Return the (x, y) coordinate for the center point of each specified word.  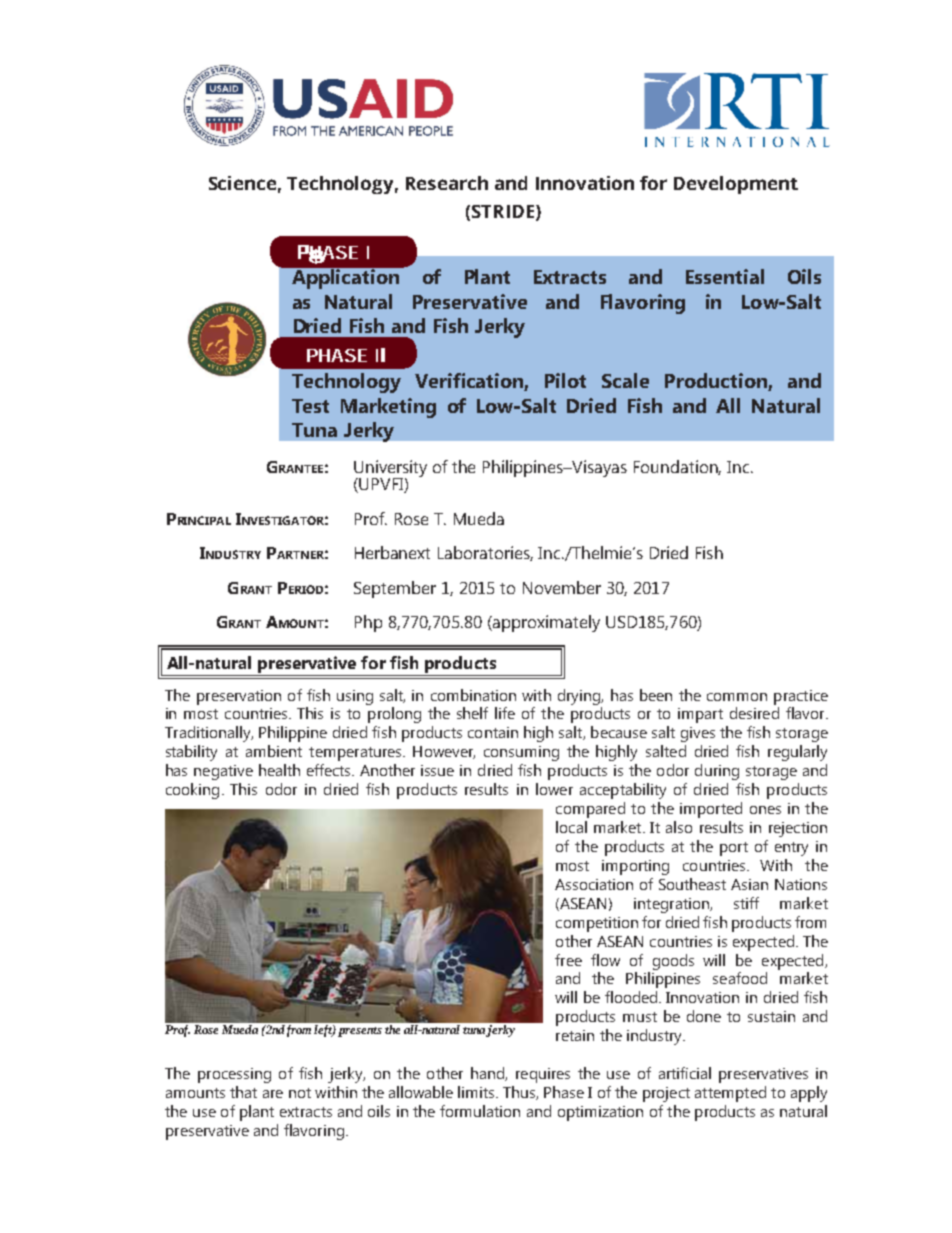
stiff (746, 903)
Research (447, 183)
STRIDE (503, 211)
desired (754, 713)
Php (368, 623)
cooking (192, 791)
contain (493, 732)
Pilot (565, 380)
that (243, 1092)
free (568, 960)
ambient (274, 751)
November (562, 587)
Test (310, 406)
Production (717, 382)
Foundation (677, 467)
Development (736, 185)
